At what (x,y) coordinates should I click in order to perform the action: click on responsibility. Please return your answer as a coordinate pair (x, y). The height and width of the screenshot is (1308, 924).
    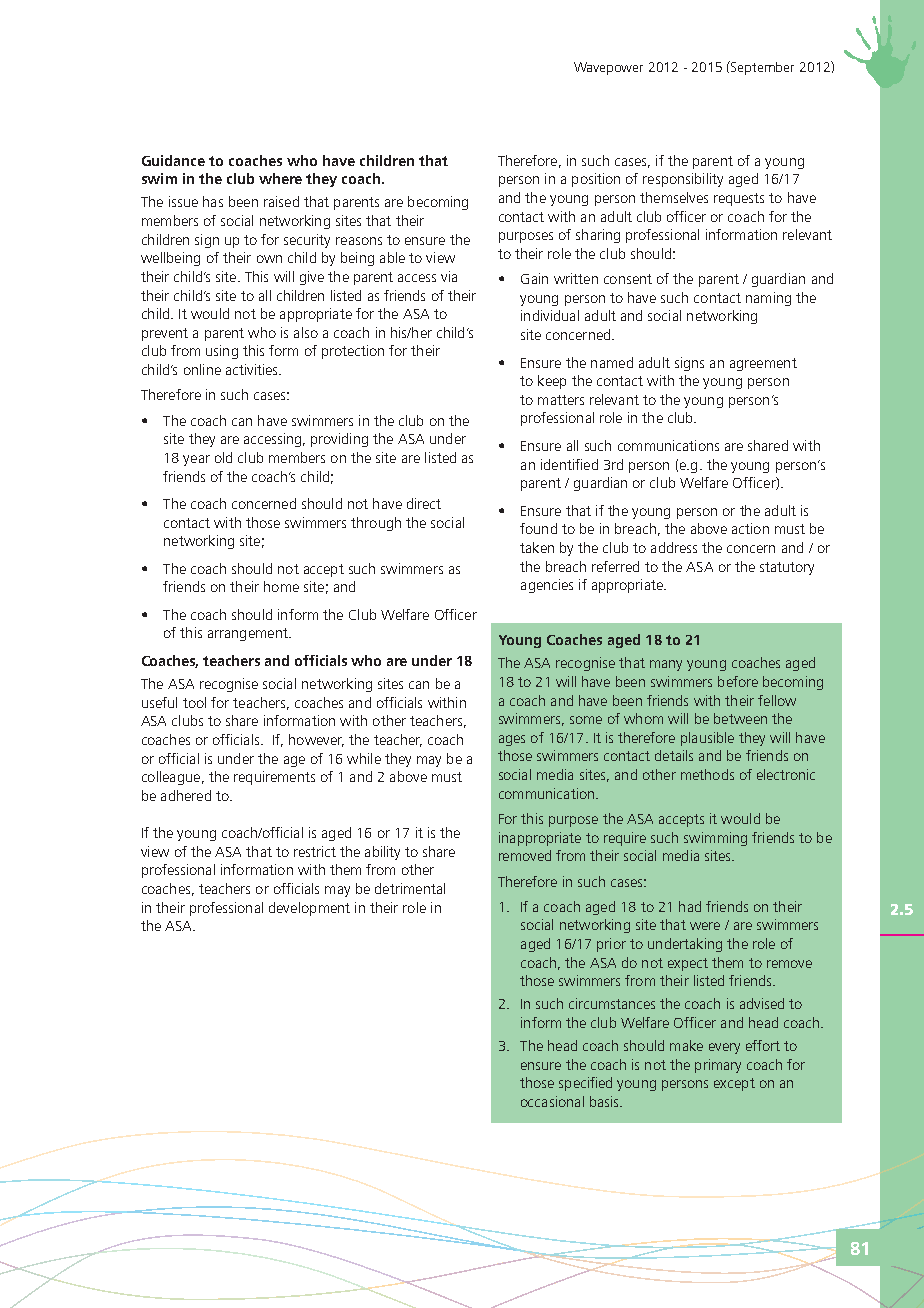
    Looking at the image, I should click on (683, 180).
